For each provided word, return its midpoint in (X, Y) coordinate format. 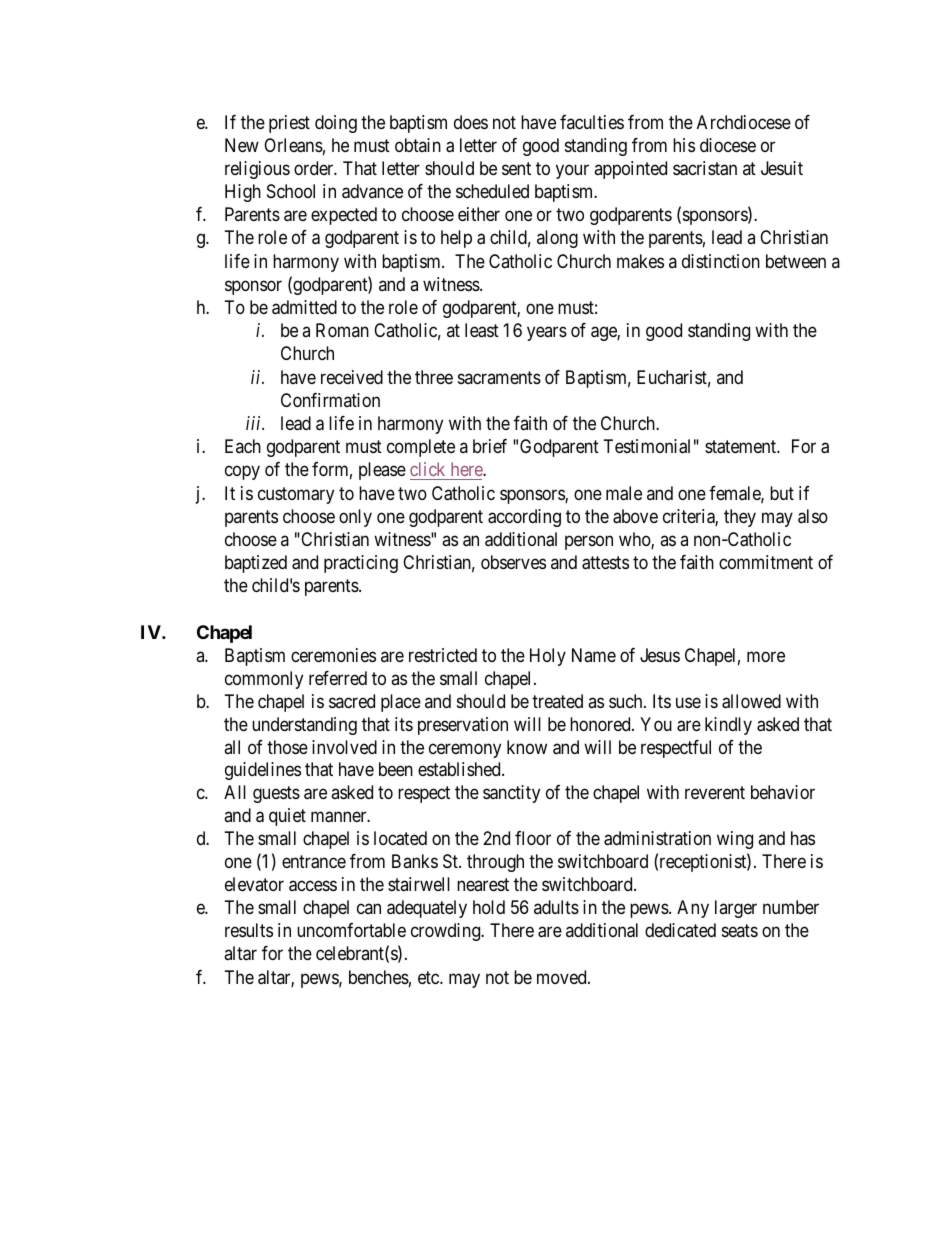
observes (513, 562)
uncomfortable (351, 930)
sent (516, 168)
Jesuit (782, 168)
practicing (361, 564)
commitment (766, 562)
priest (289, 124)
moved (563, 977)
